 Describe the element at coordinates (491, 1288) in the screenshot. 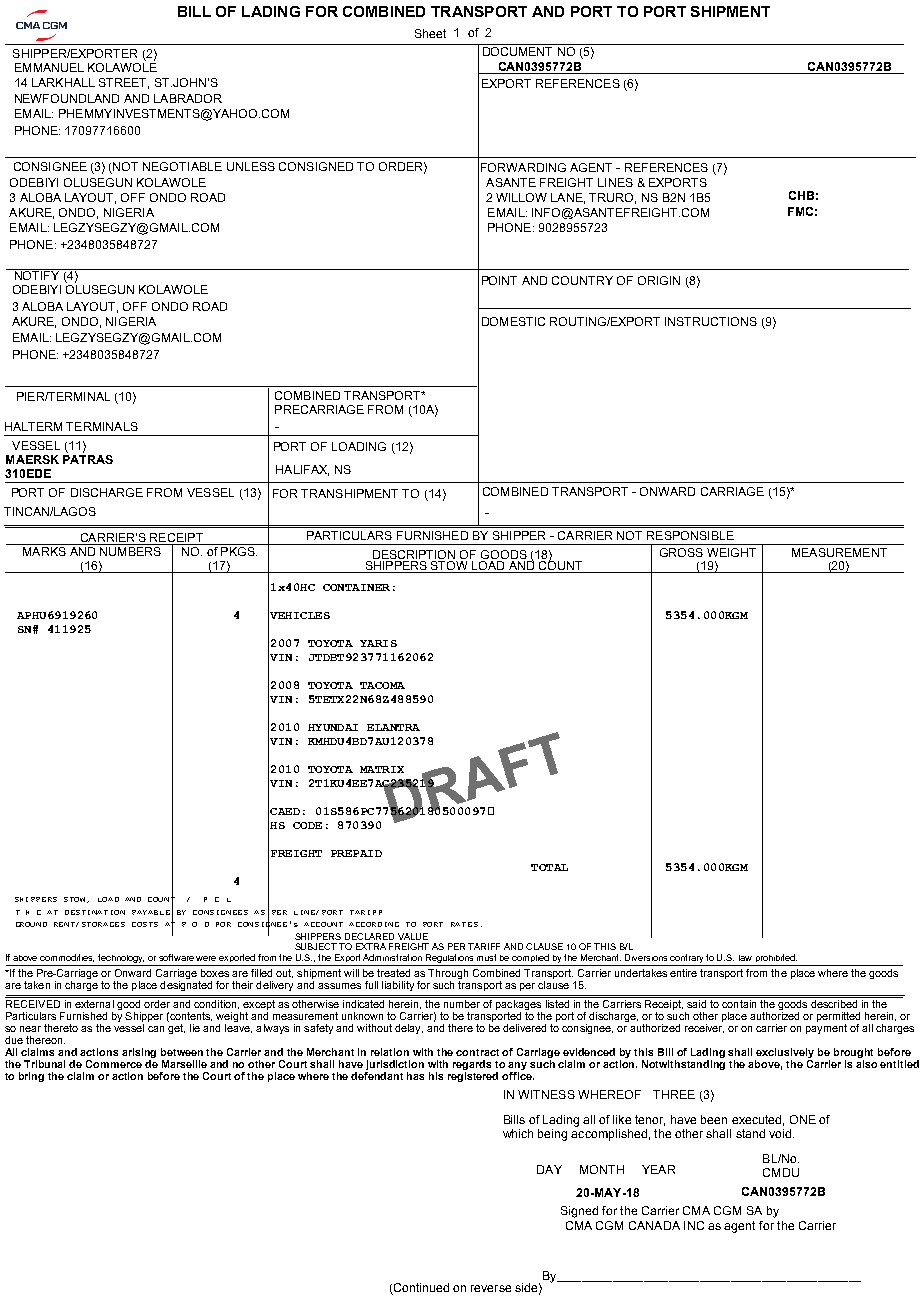

I see `reverse` at that location.
